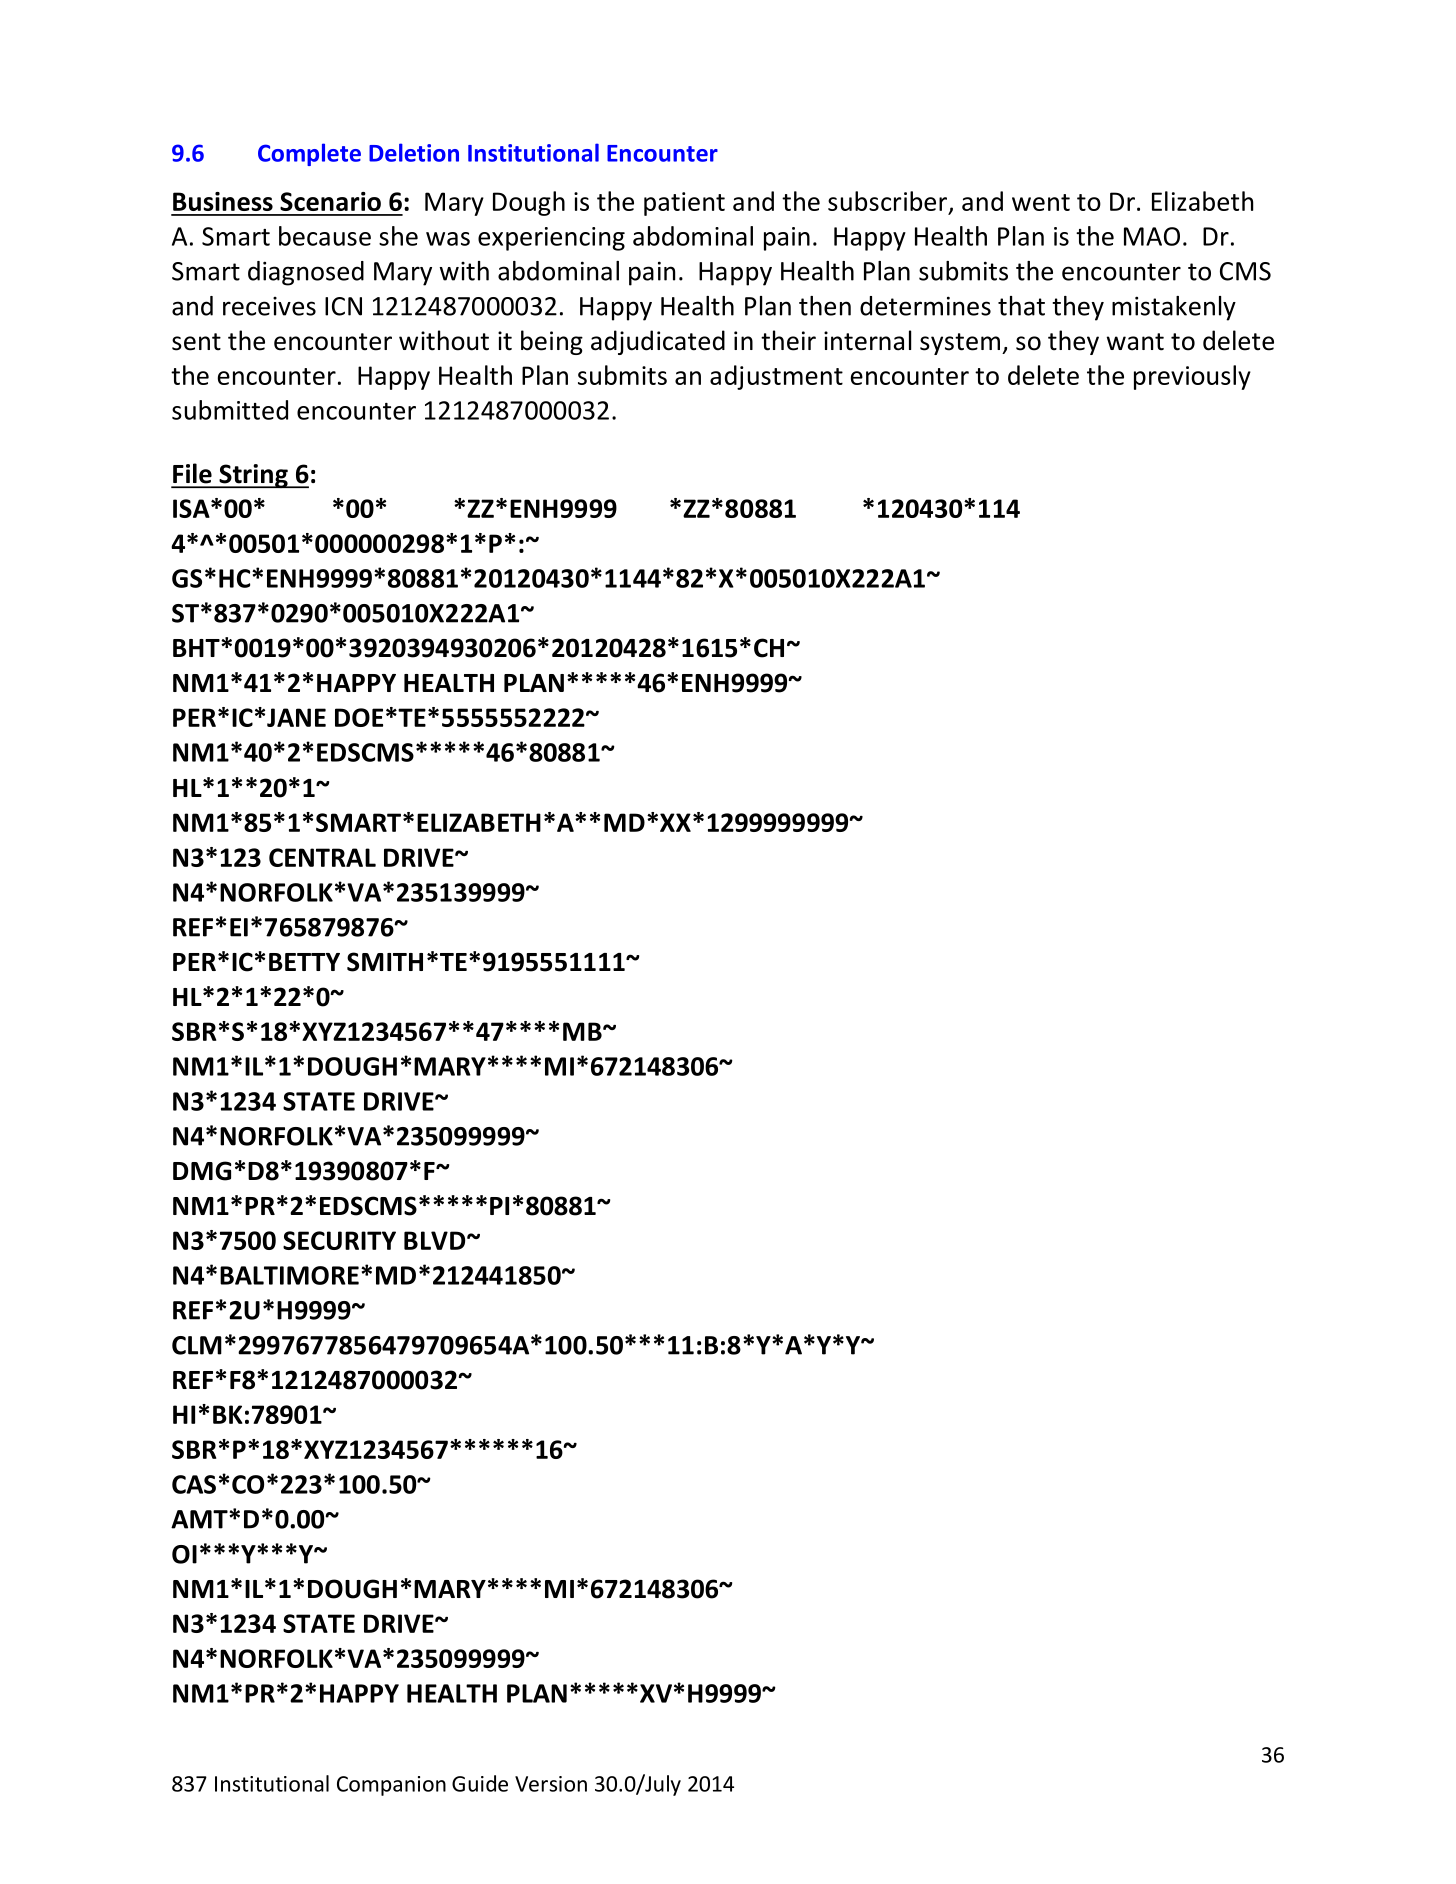  I want to click on Companion, so click(391, 1786).
